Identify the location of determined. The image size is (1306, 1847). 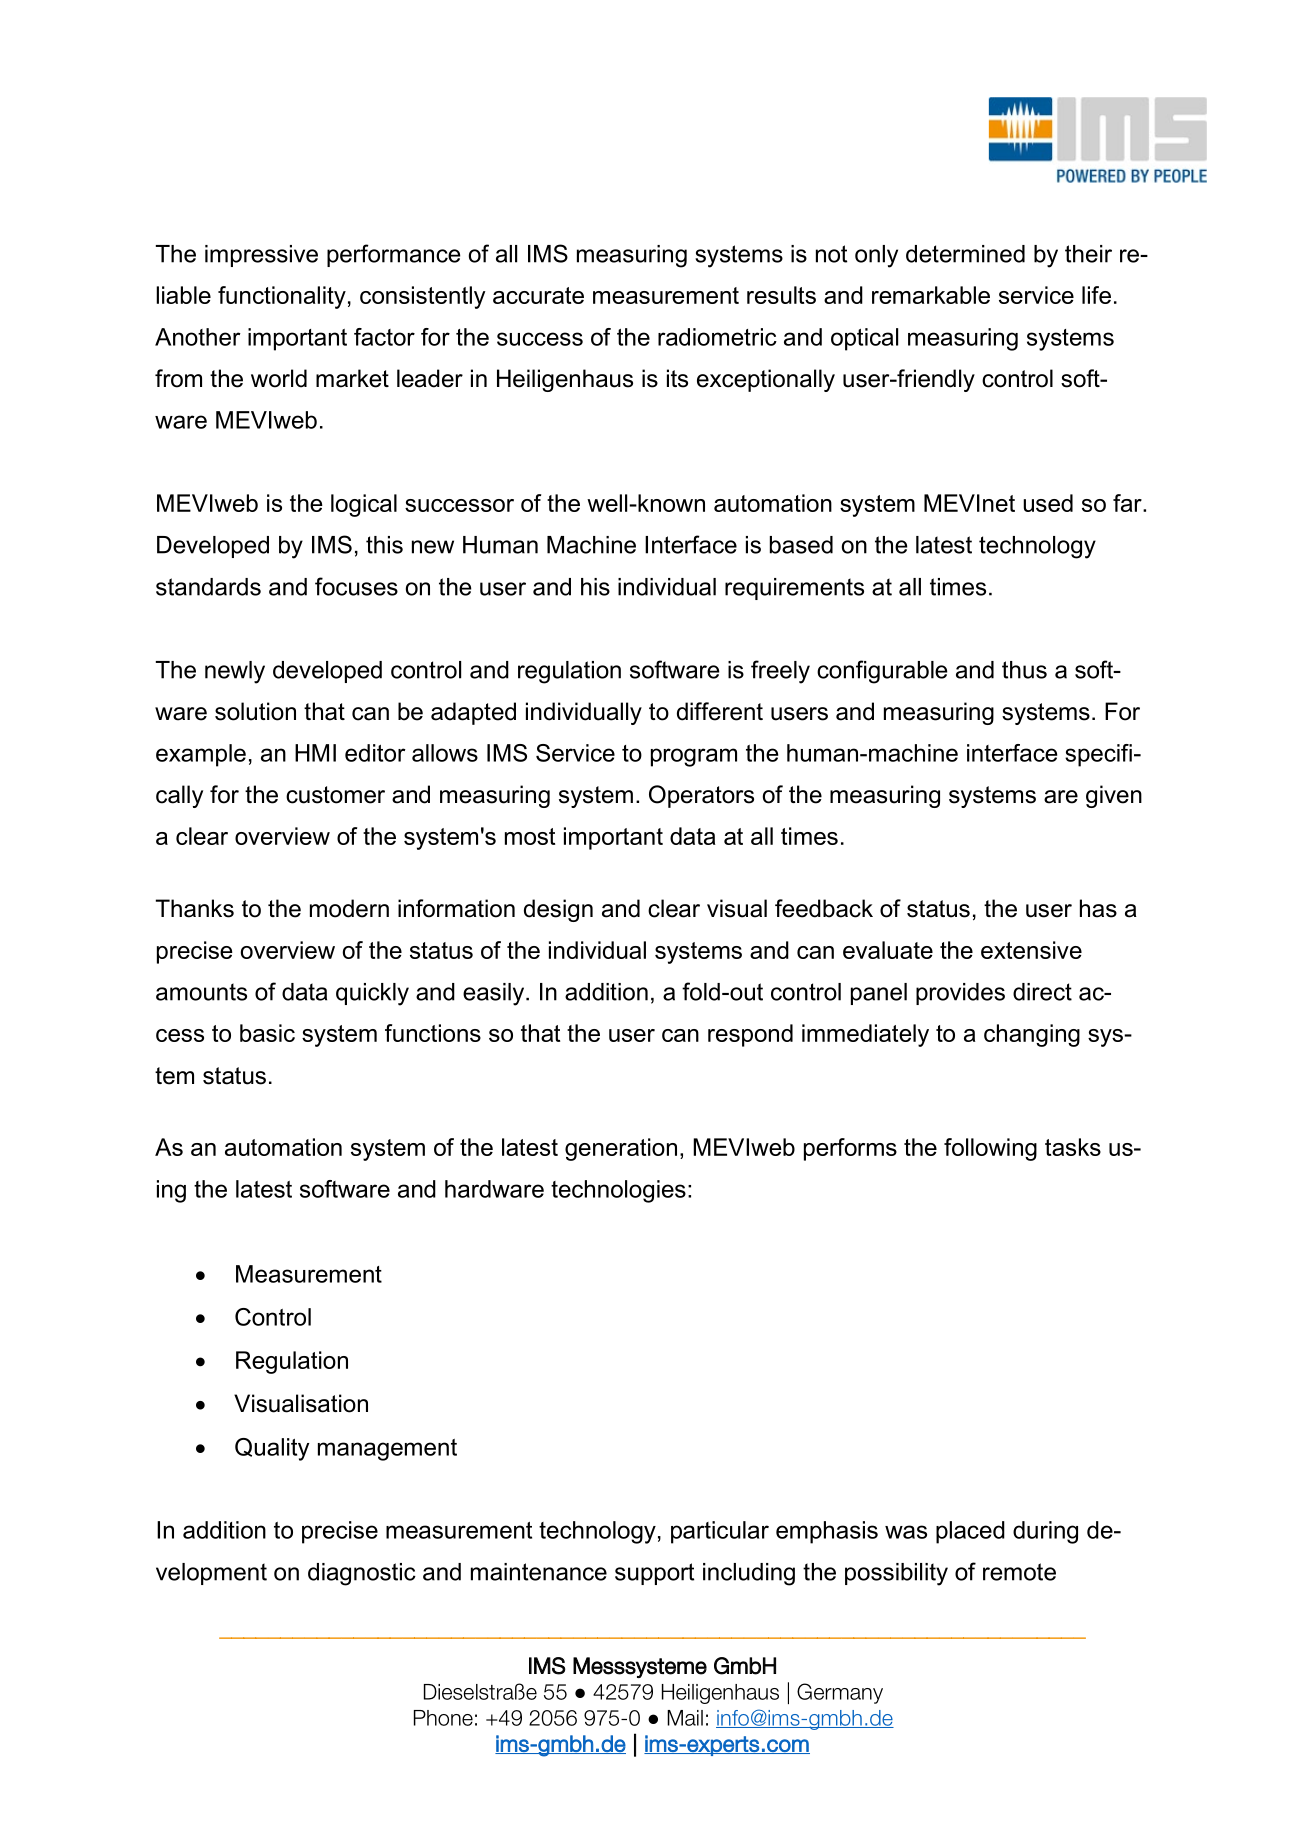
(965, 254).
